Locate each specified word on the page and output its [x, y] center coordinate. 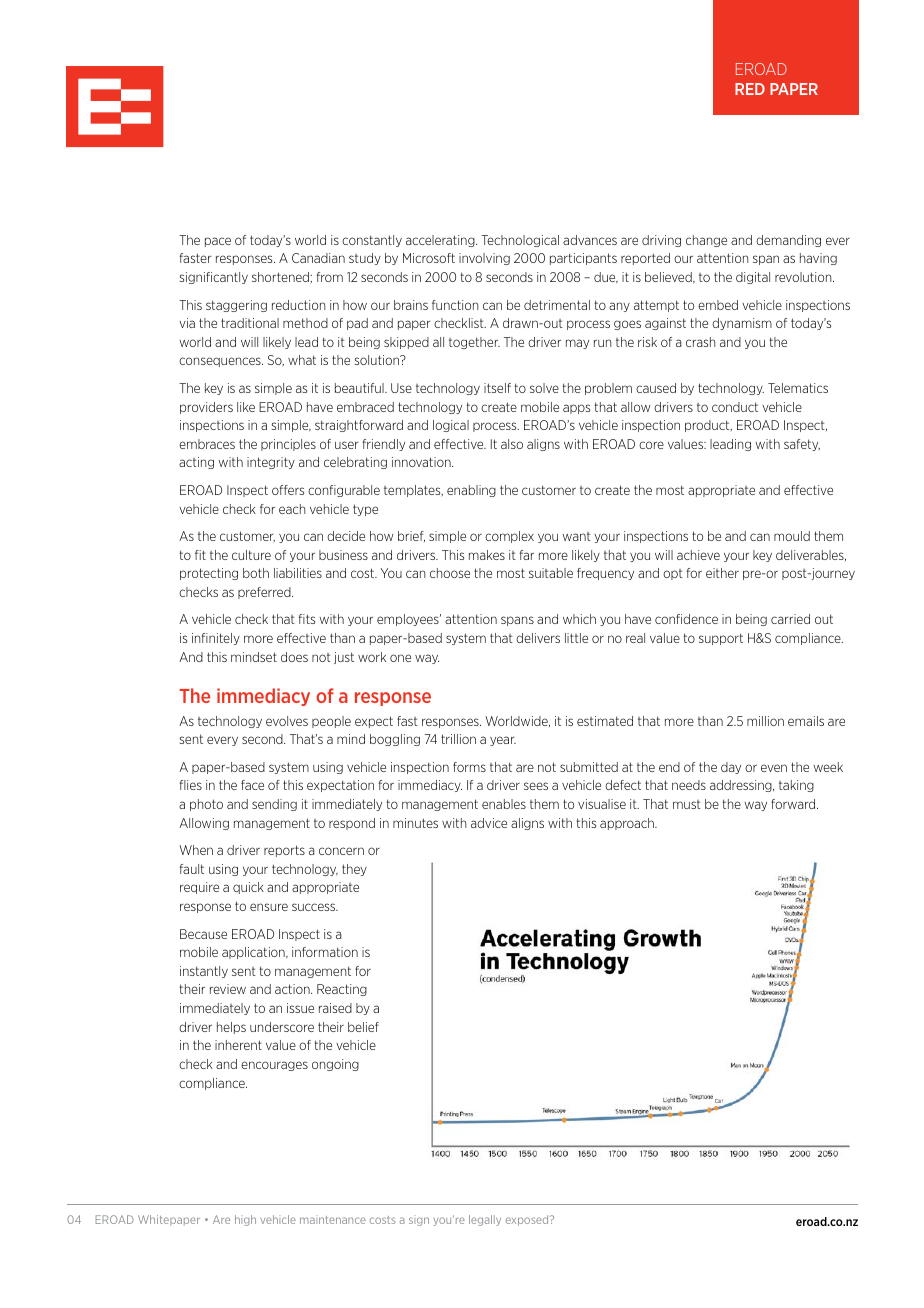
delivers [538, 638]
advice [489, 823]
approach [628, 824]
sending [274, 805]
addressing [742, 786]
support [721, 639]
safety [802, 445]
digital [753, 278]
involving [484, 259]
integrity [271, 463]
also [512, 444]
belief [363, 1027]
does [294, 657]
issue [300, 1008]
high [245, 1220]
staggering [236, 306]
